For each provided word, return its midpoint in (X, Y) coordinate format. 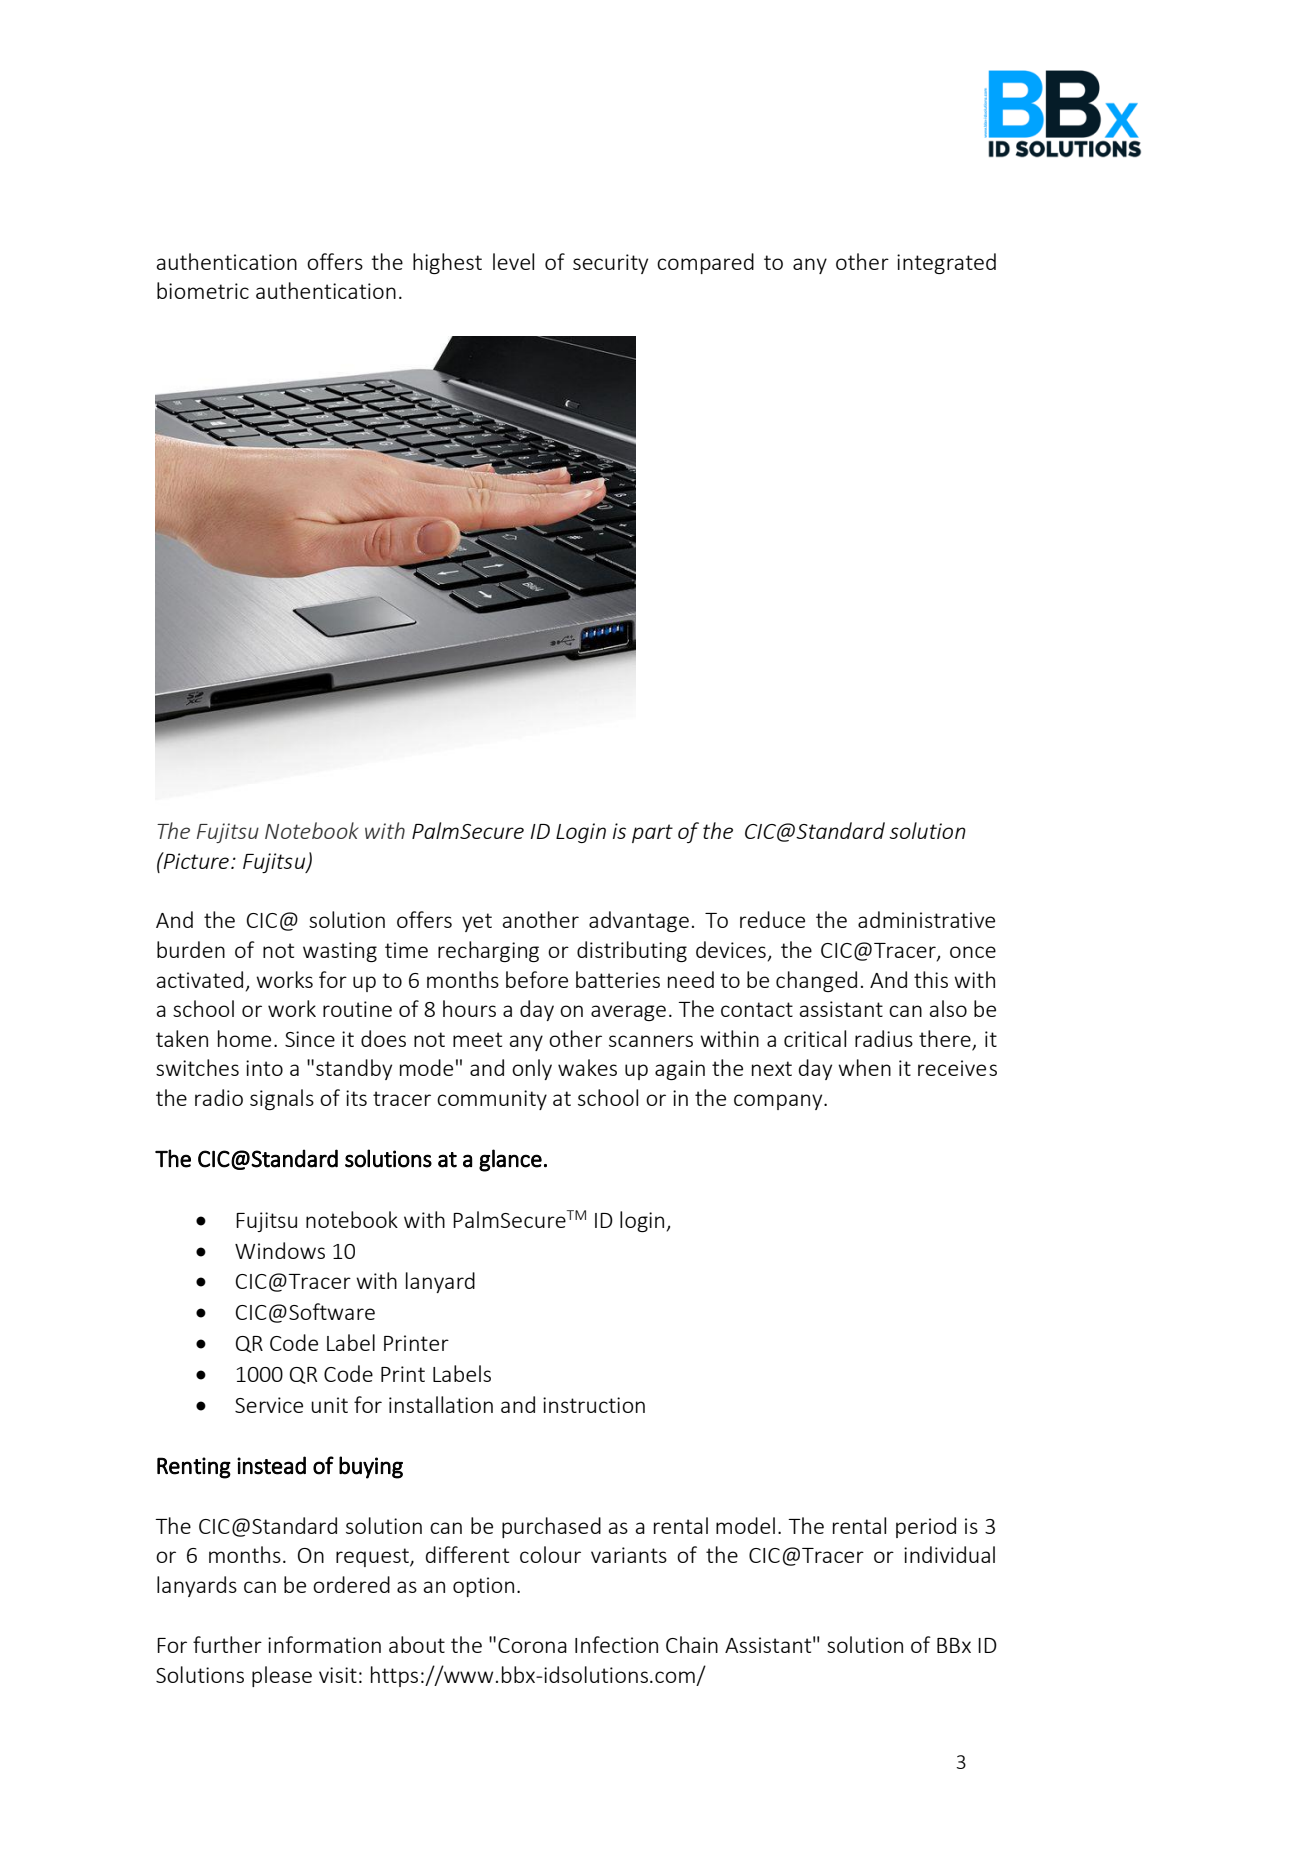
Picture (195, 860)
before (537, 979)
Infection (616, 1644)
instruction (594, 1405)
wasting (340, 952)
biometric (203, 290)
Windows (280, 1250)
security (610, 264)
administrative (926, 919)
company (779, 1102)
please (282, 1676)
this (931, 979)
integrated (946, 263)
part (652, 833)
